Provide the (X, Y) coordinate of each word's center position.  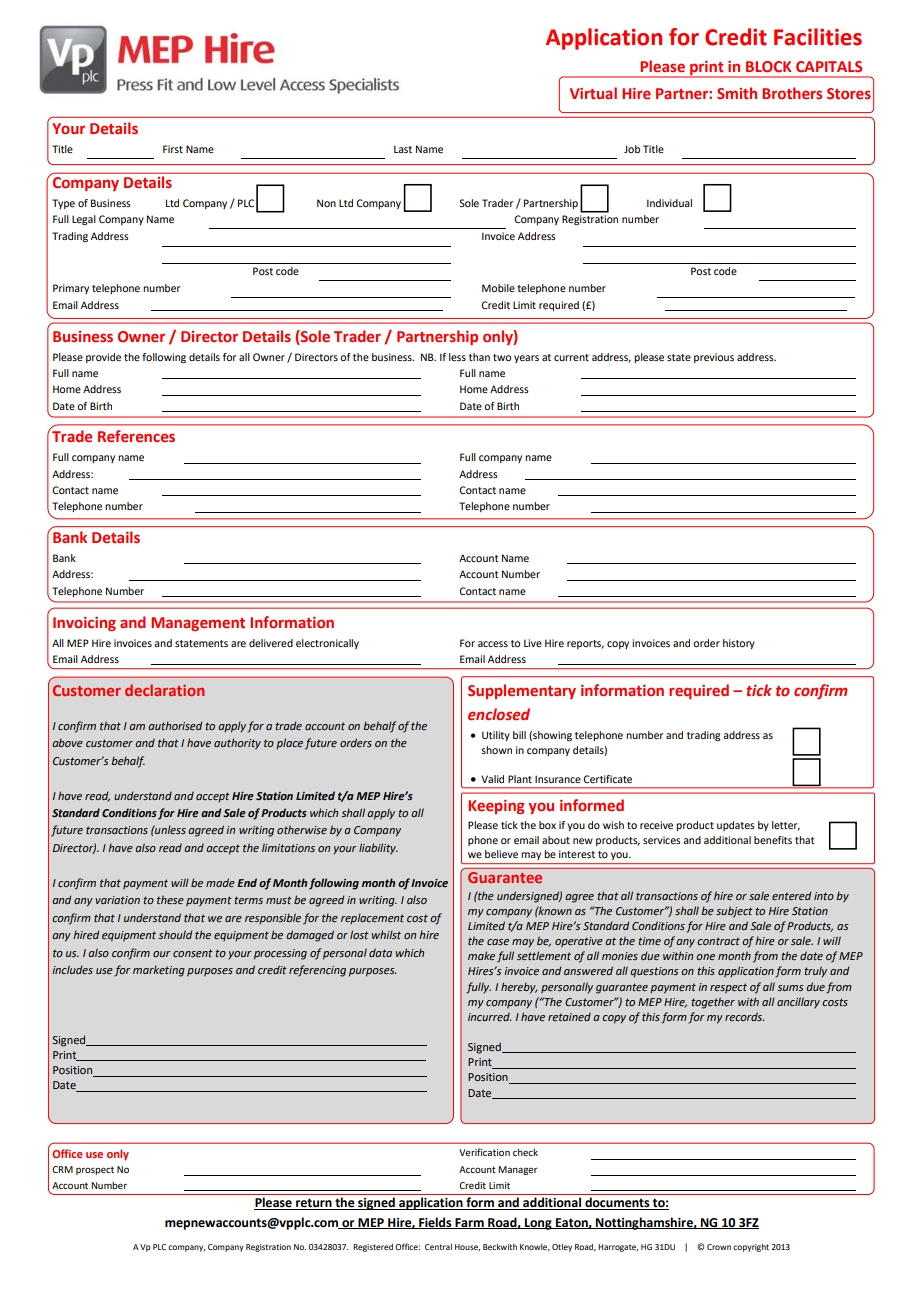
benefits (773, 840)
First (173, 149)
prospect (95, 1170)
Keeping (496, 807)
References (136, 436)
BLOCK (768, 66)
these (170, 899)
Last (403, 149)
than (479, 357)
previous (714, 358)
